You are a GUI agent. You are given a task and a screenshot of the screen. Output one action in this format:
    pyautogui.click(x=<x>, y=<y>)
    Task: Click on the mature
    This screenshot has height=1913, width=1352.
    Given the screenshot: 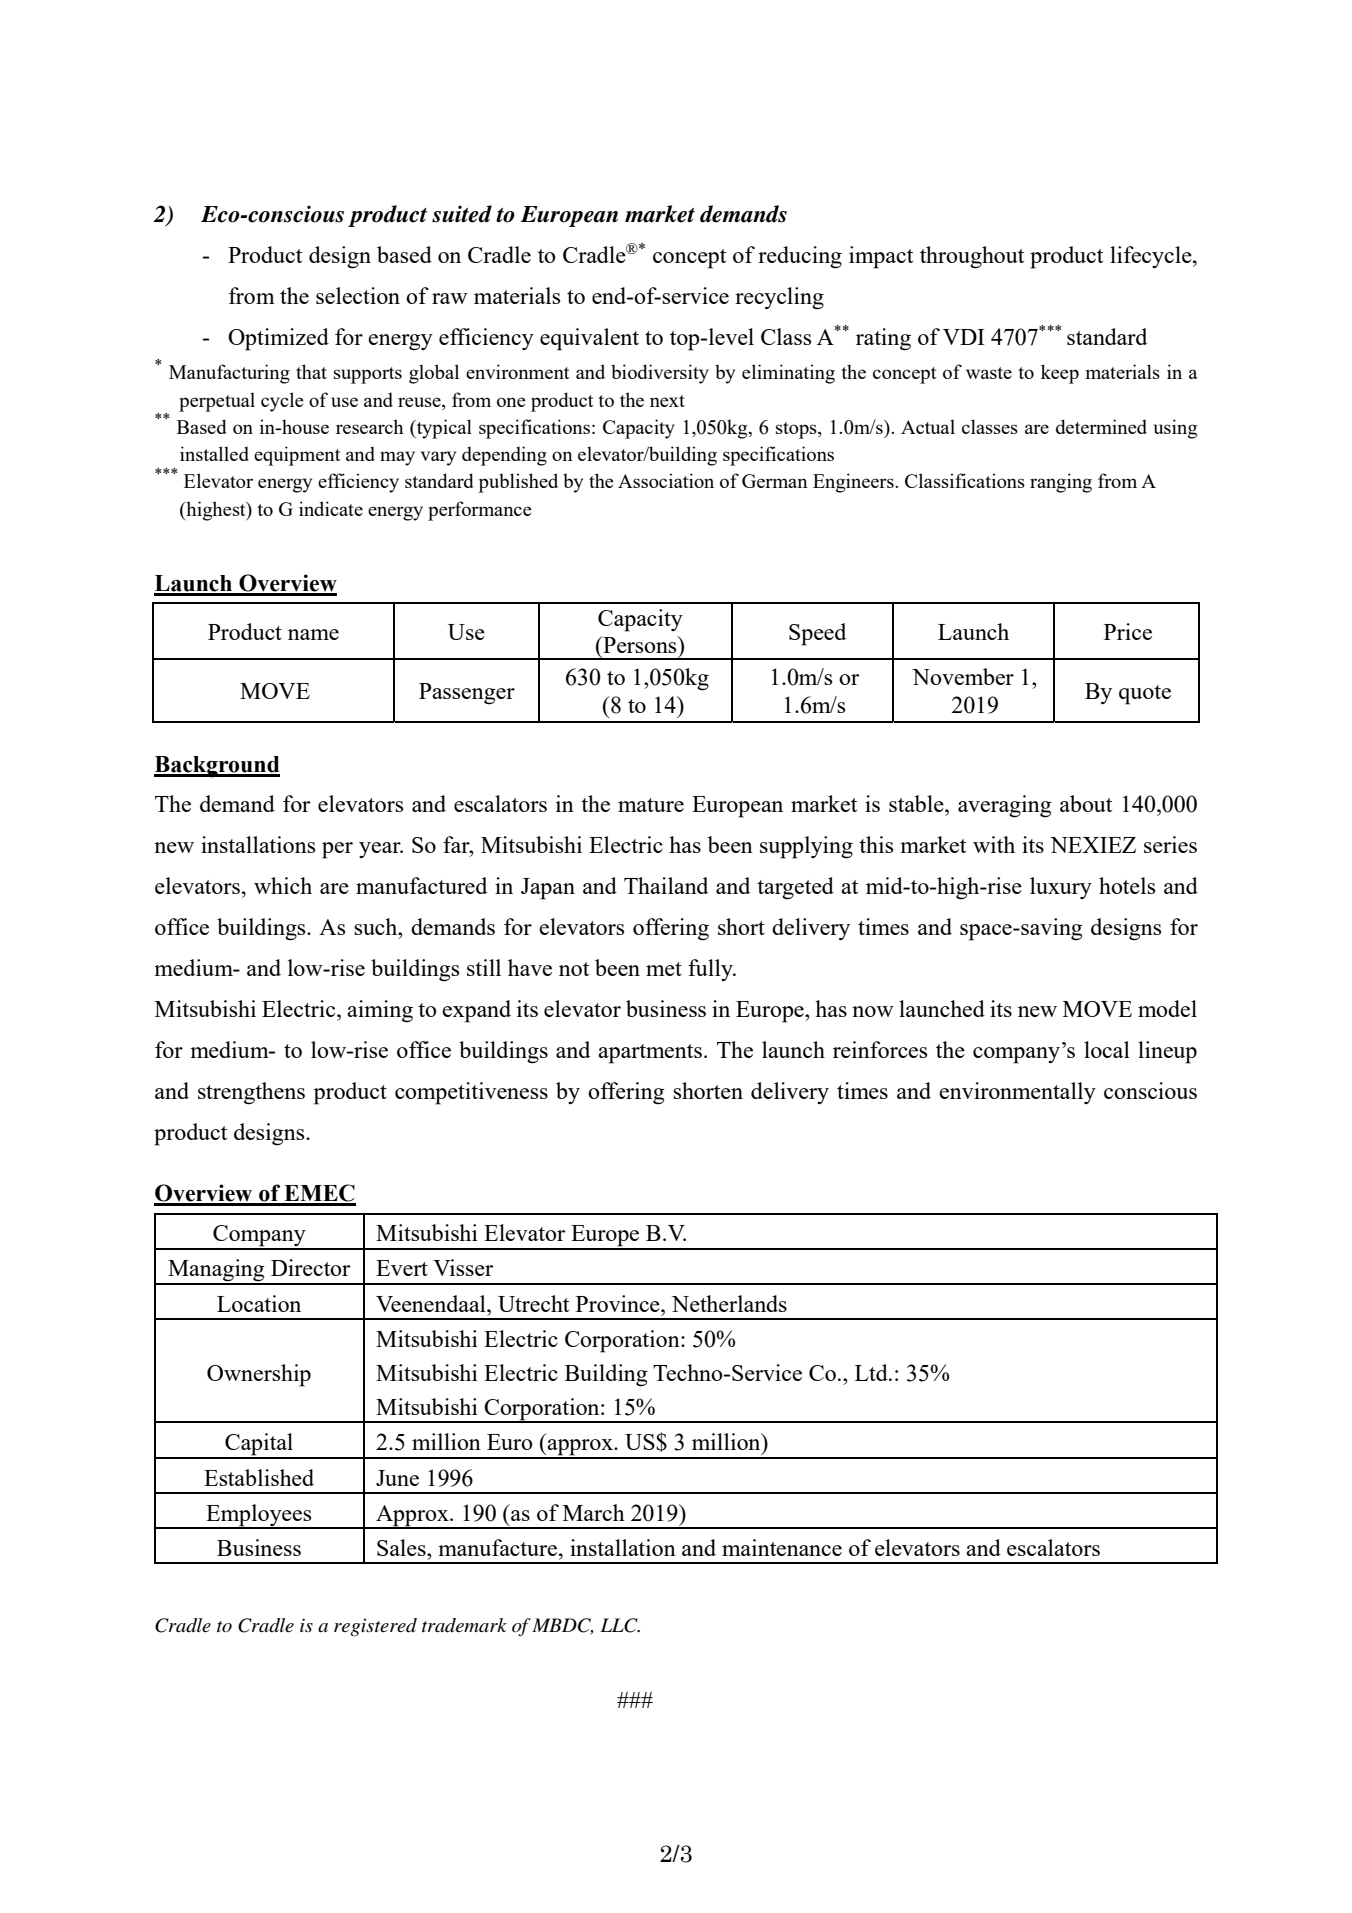 What is the action you would take?
    pyautogui.click(x=651, y=805)
